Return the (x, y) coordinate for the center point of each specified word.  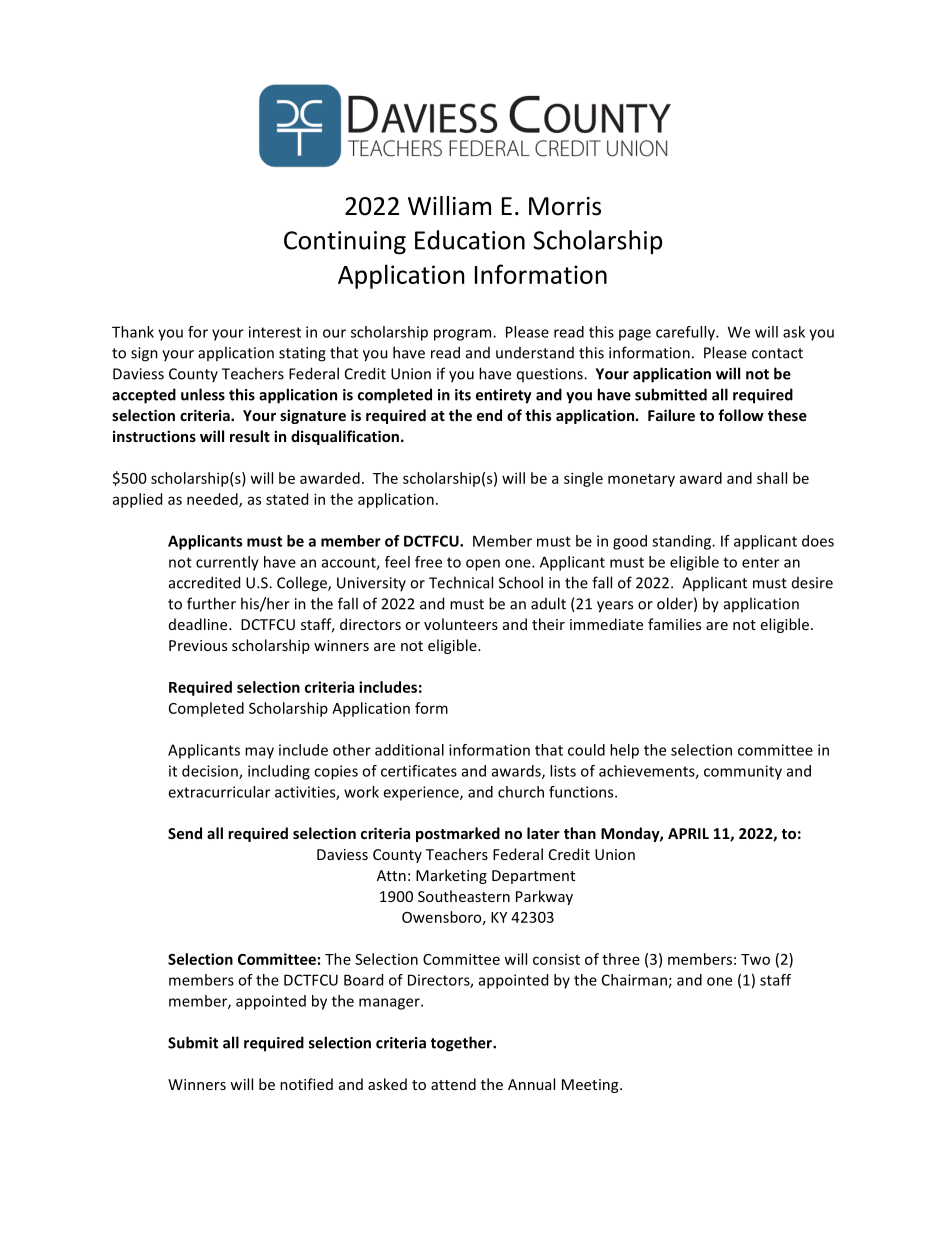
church (521, 792)
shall (772, 478)
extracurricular (219, 792)
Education (470, 240)
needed (213, 500)
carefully (686, 333)
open (483, 565)
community (743, 772)
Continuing (345, 243)
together (462, 1044)
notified (306, 1084)
